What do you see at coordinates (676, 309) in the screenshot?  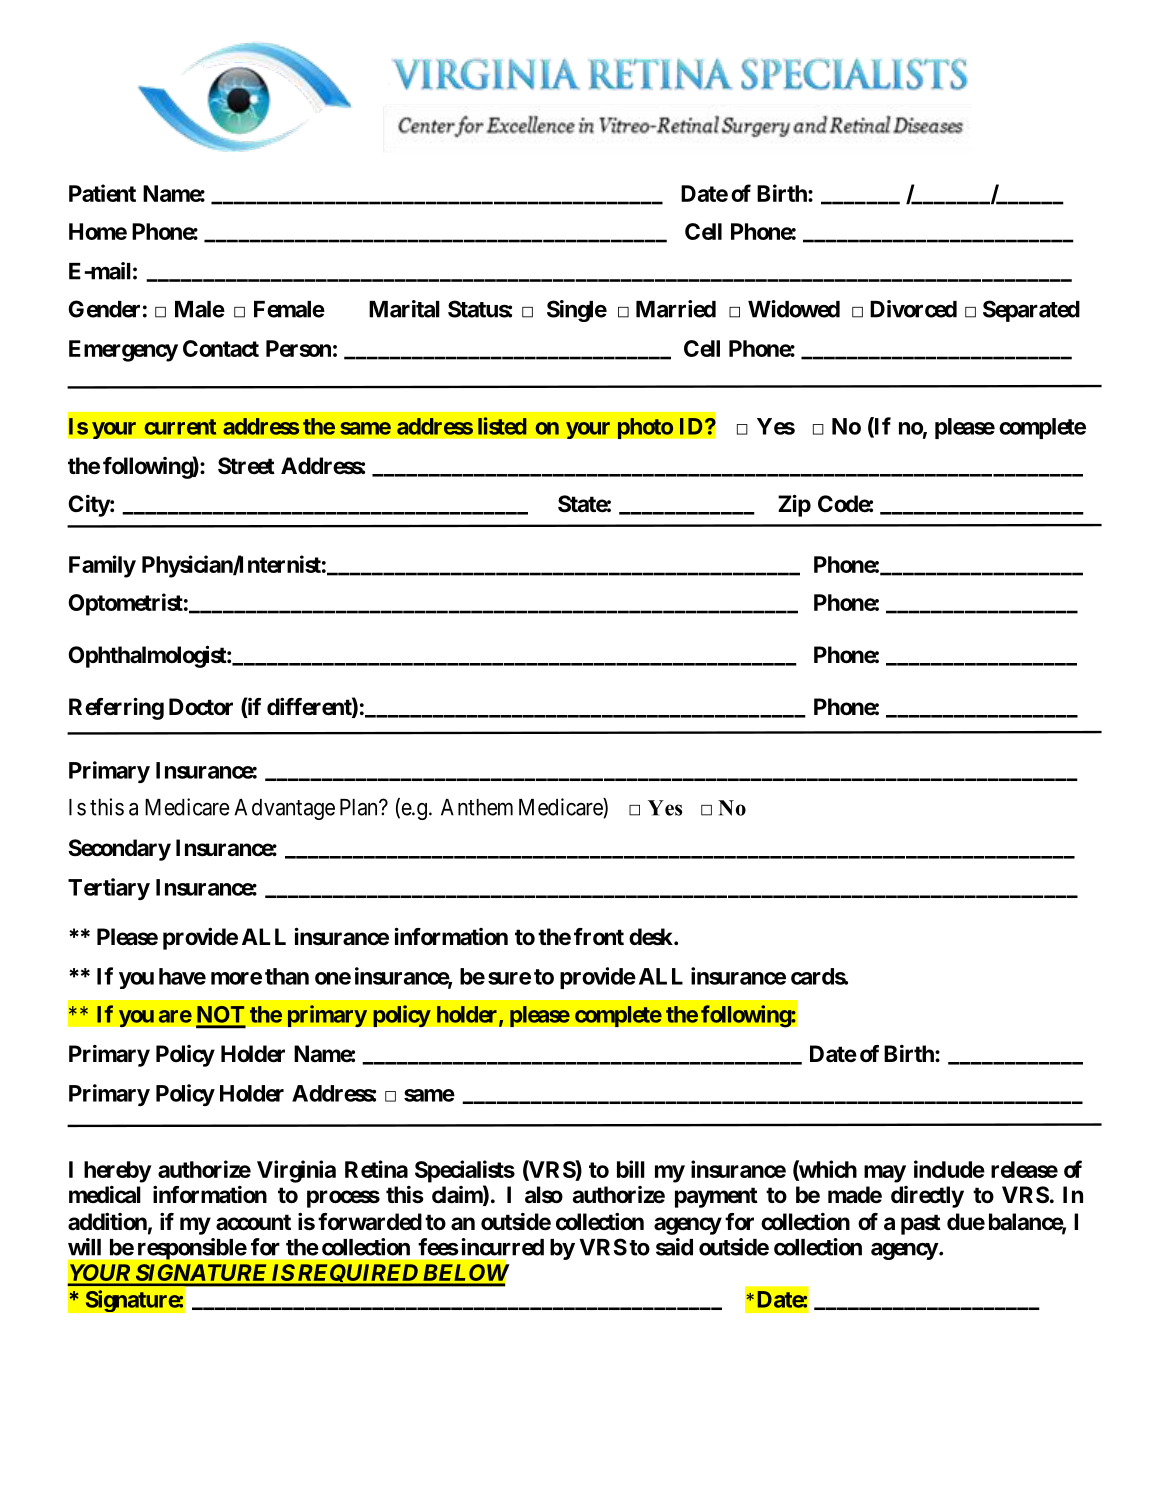 I see `Married` at bounding box center [676, 309].
